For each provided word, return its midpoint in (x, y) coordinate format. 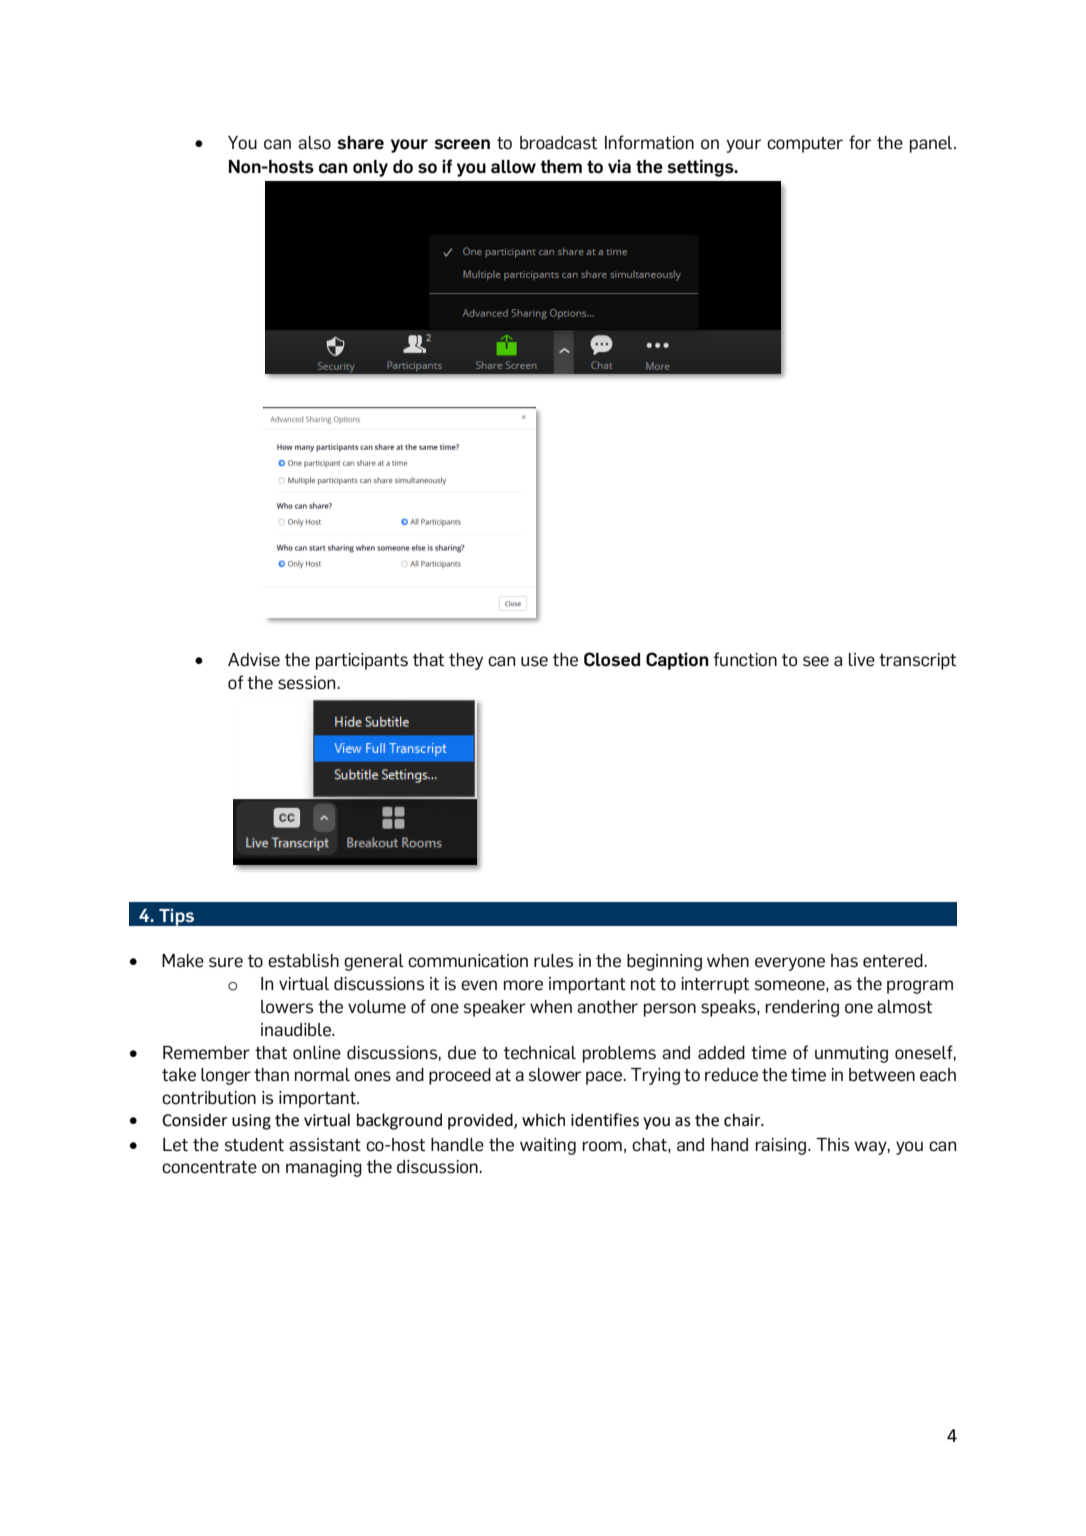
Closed (612, 659)
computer (805, 145)
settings (701, 168)
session (306, 683)
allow (513, 167)
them (561, 167)
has (844, 961)
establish (303, 961)
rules (553, 961)
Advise (254, 660)
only (370, 168)
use (534, 661)
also (314, 143)
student (254, 1145)
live (862, 660)
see (816, 661)
